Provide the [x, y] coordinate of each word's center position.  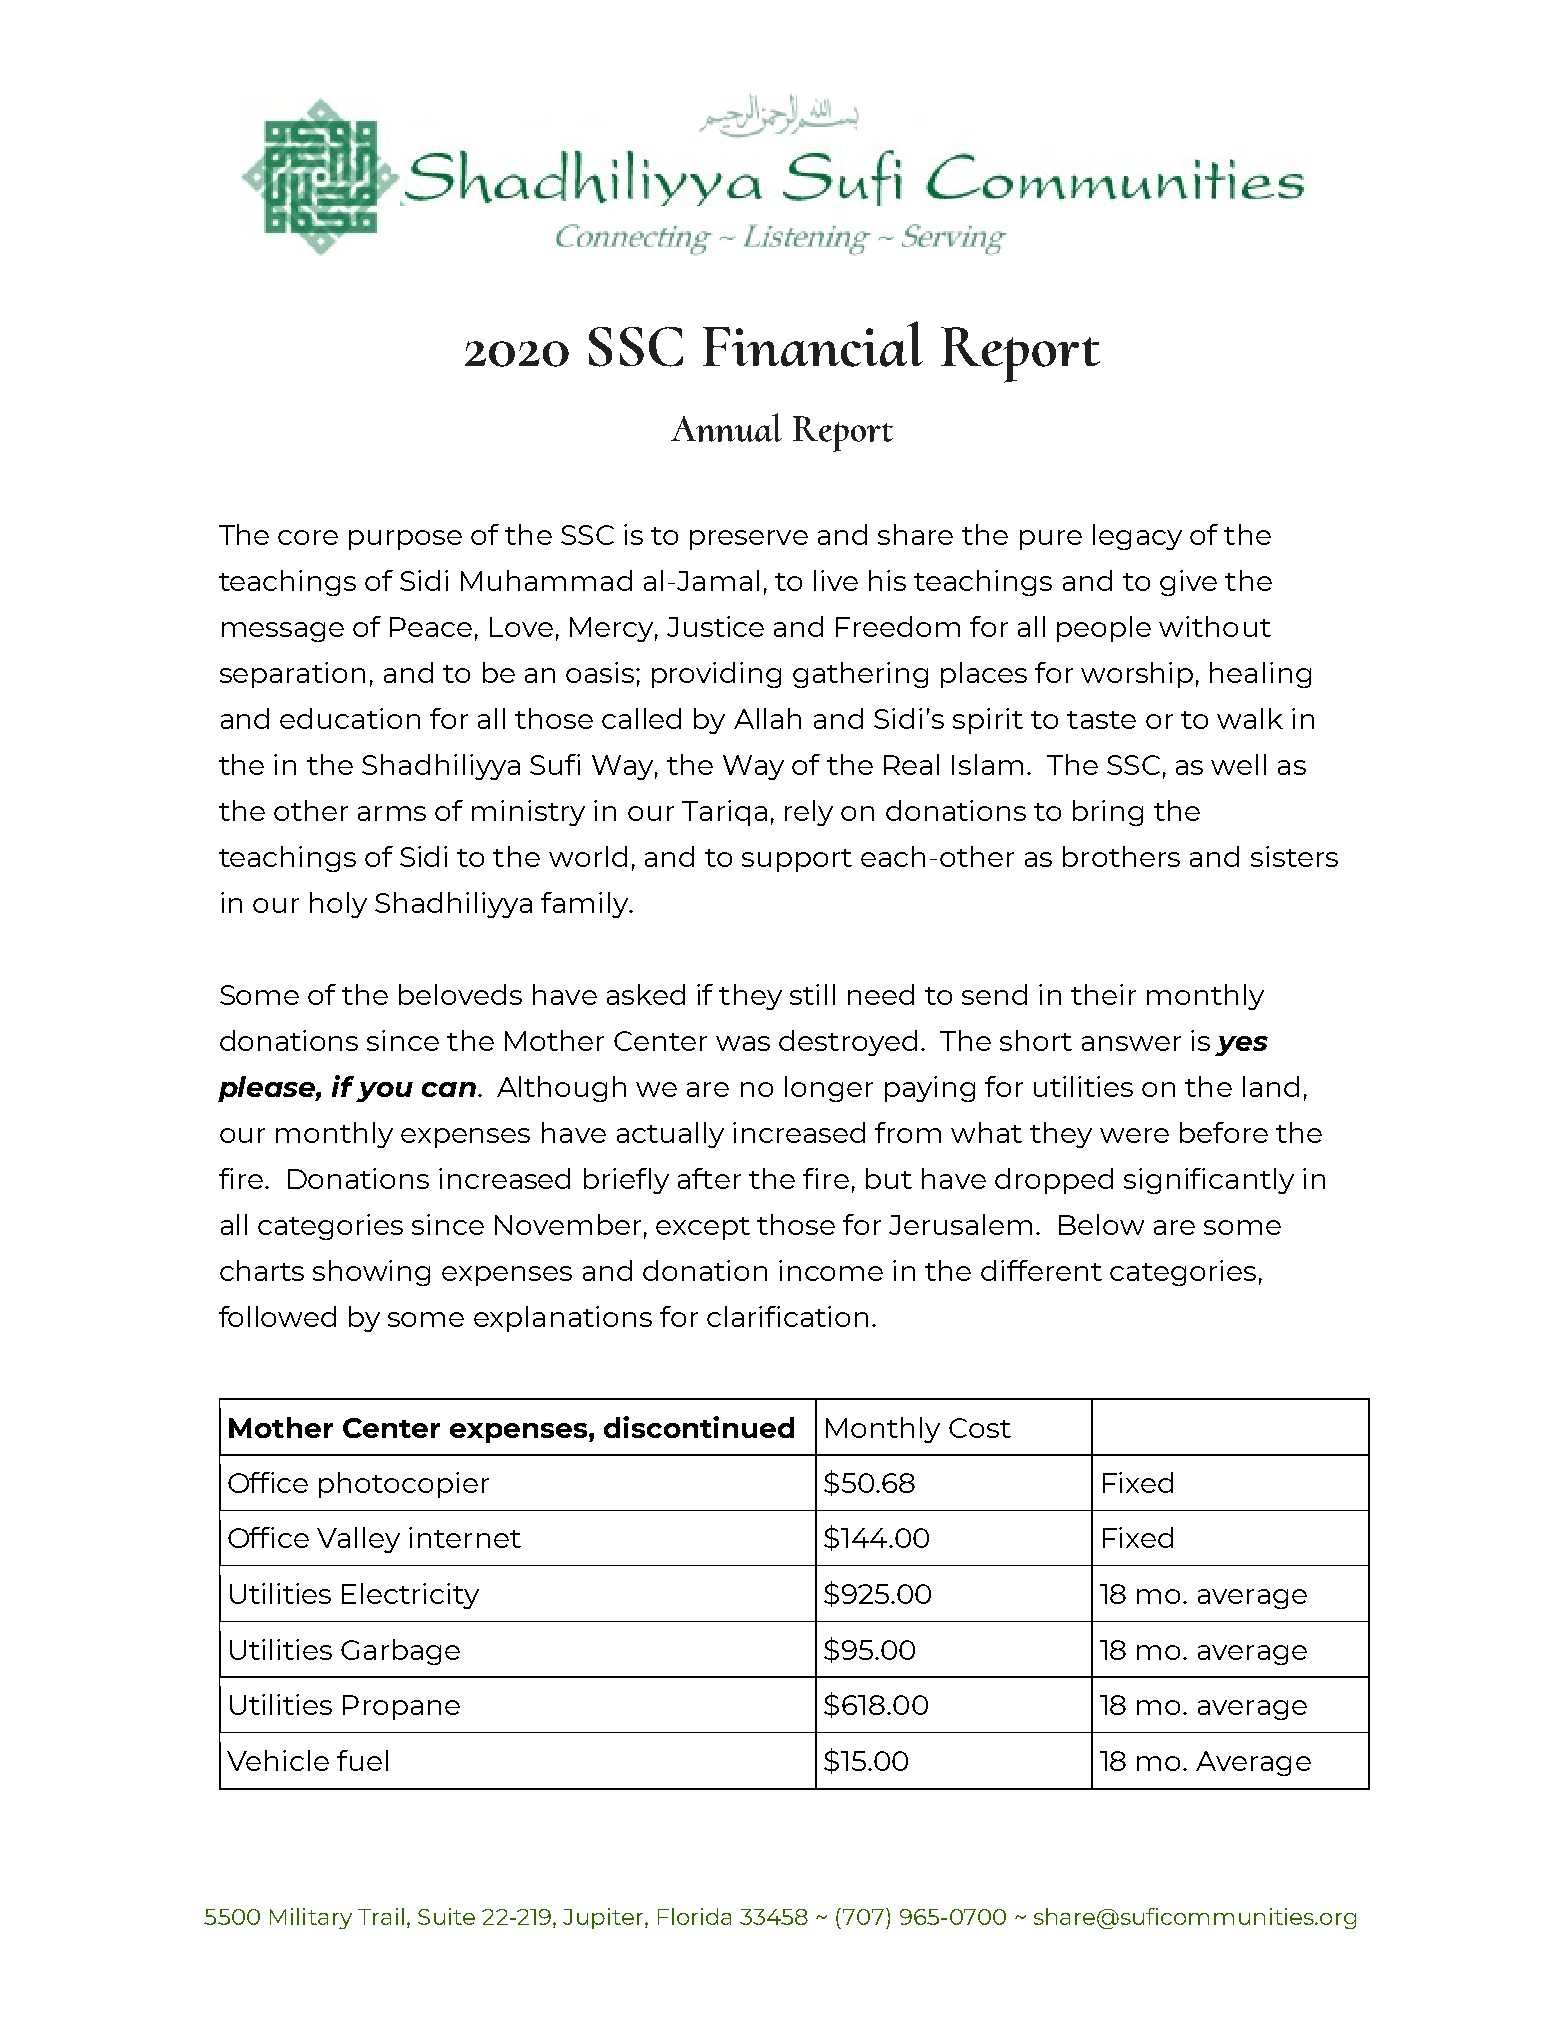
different [1041, 1270]
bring [1108, 813]
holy [338, 905]
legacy [1137, 537]
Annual [726, 427]
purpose [405, 540]
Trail [381, 1916]
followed [277, 1316]
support [797, 860]
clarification [787, 1316]
